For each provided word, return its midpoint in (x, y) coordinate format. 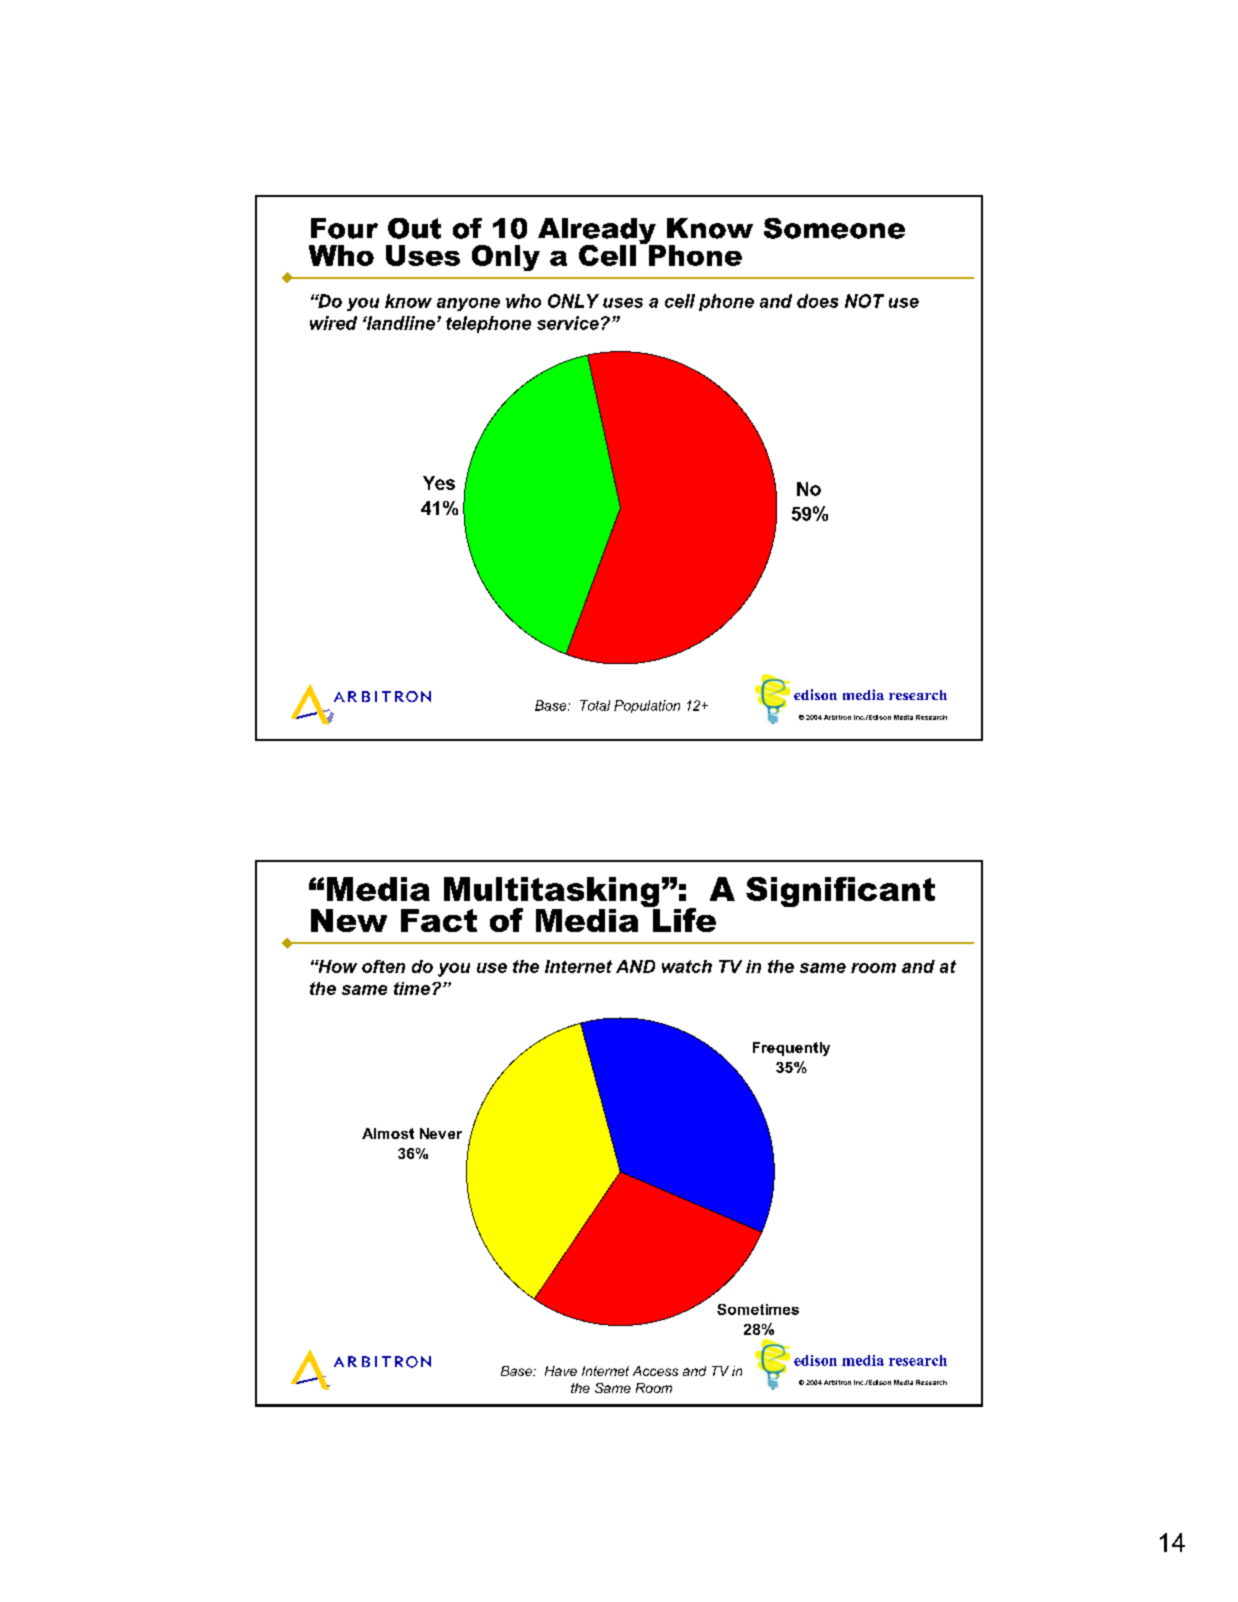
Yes (439, 483)
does (817, 301)
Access (655, 1371)
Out (414, 228)
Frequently (791, 1049)
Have (561, 1371)
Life (683, 919)
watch (687, 966)
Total (595, 705)
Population (647, 706)
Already (598, 232)
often (383, 966)
